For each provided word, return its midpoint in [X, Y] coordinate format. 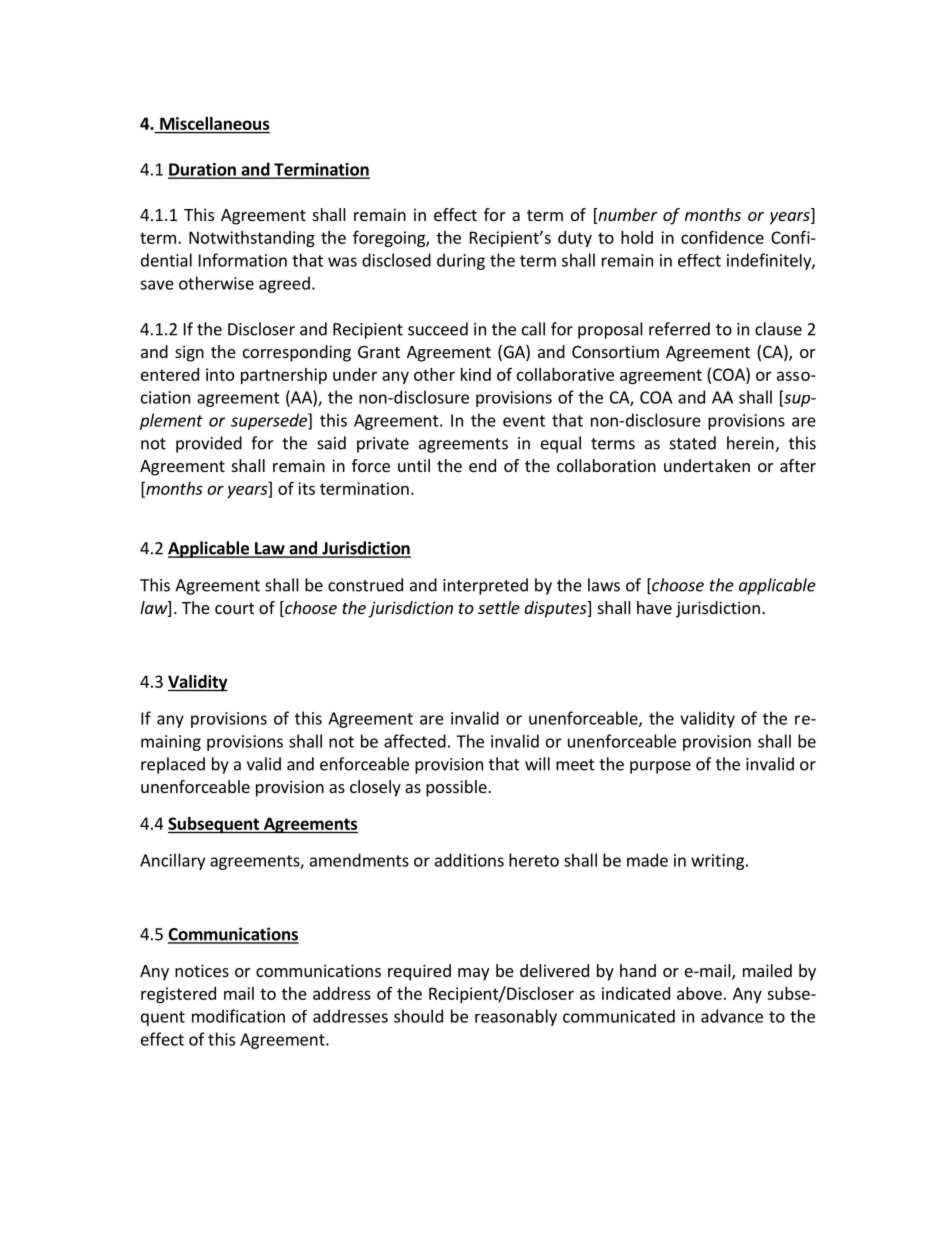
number [626, 216]
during [461, 261]
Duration [203, 170]
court [234, 608]
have [654, 607]
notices [202, 970]
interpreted [485, 586]
